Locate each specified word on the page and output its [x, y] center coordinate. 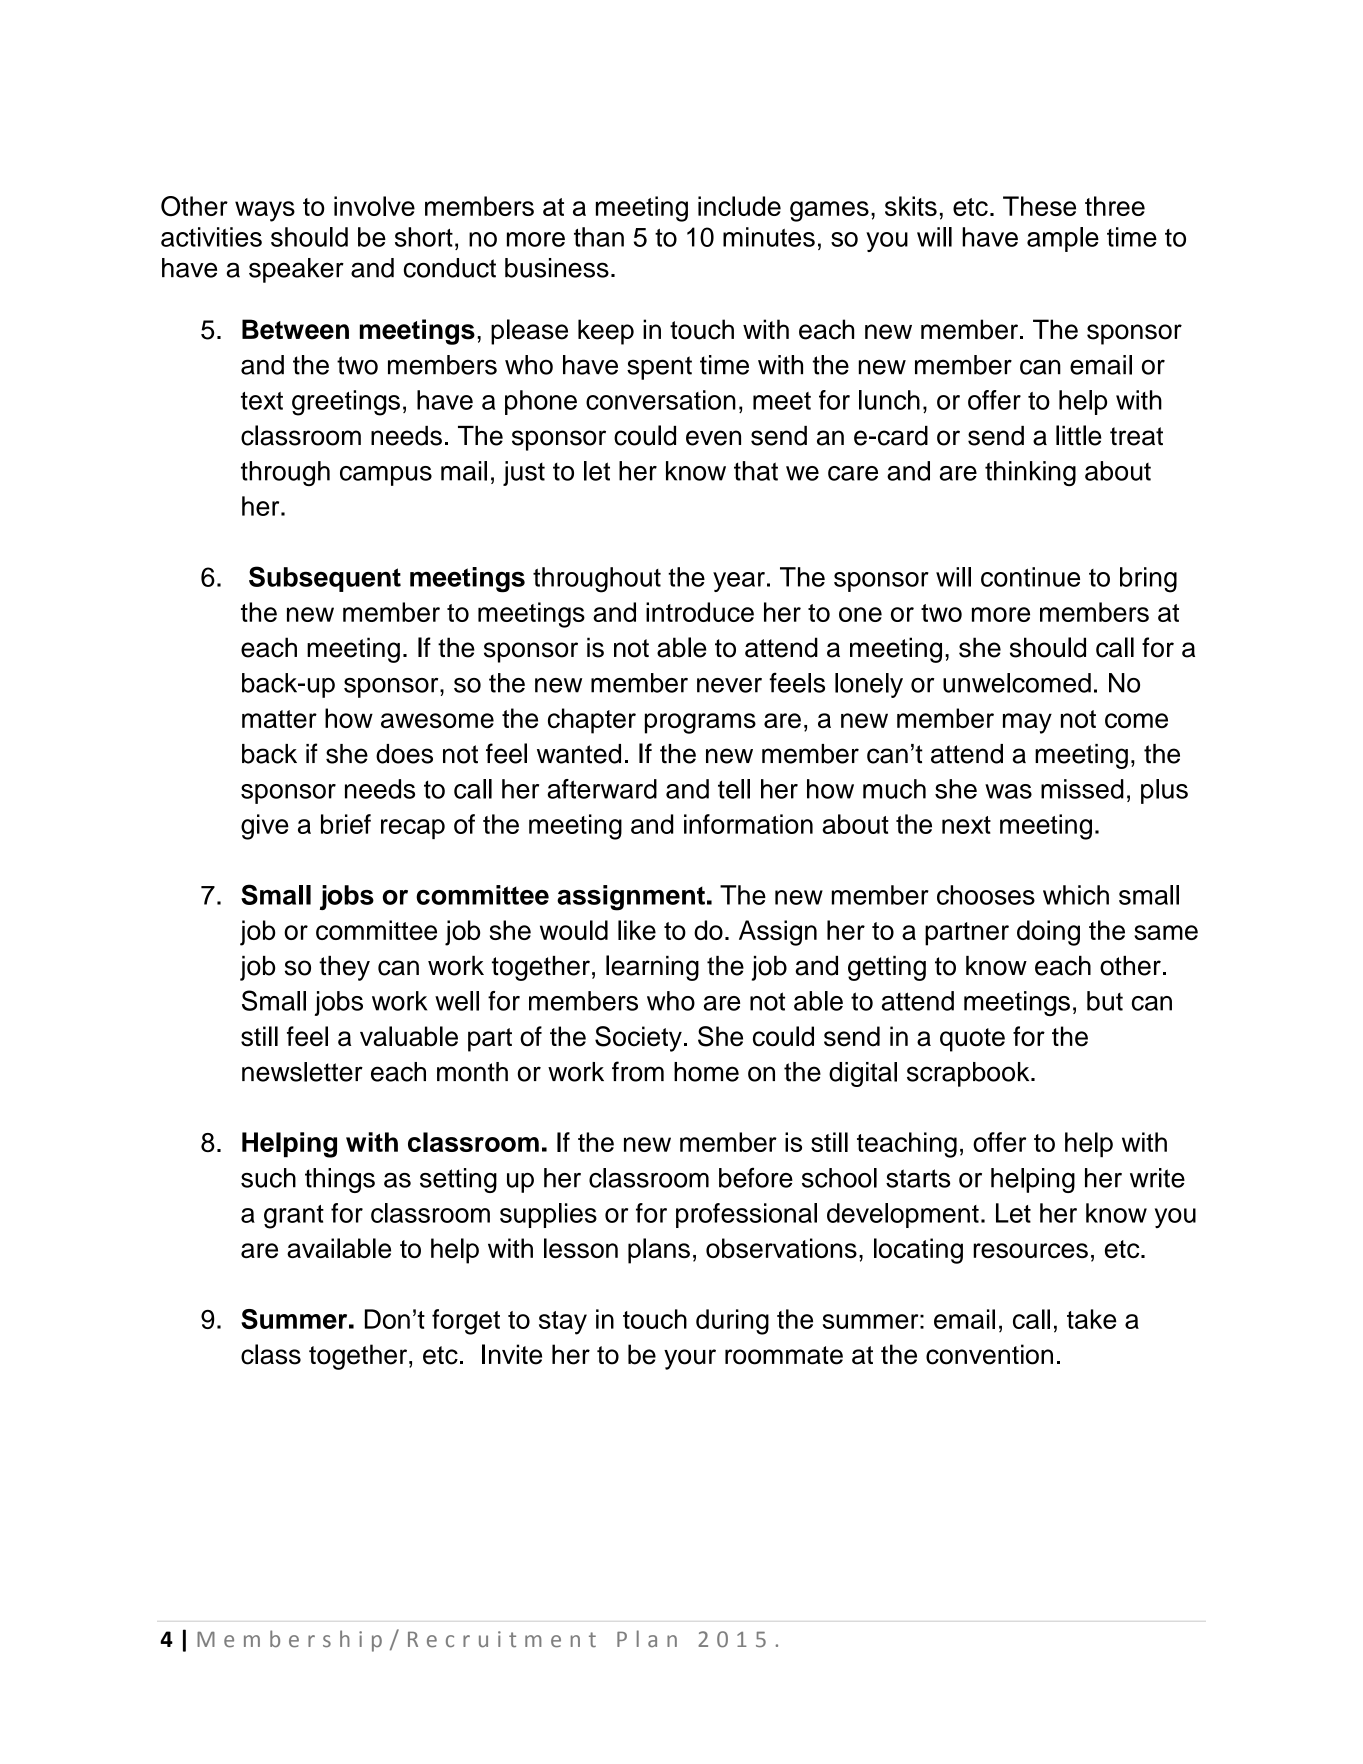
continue [1030, 577]
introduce [700, 612]
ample [1063, 239]
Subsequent [325, 579]
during [732, 1322]
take [1092, 1319]
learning [652, 968]
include [739, 206]
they [344, 968]
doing [1048, 933]
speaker [296, 270]
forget [466, 1322]
